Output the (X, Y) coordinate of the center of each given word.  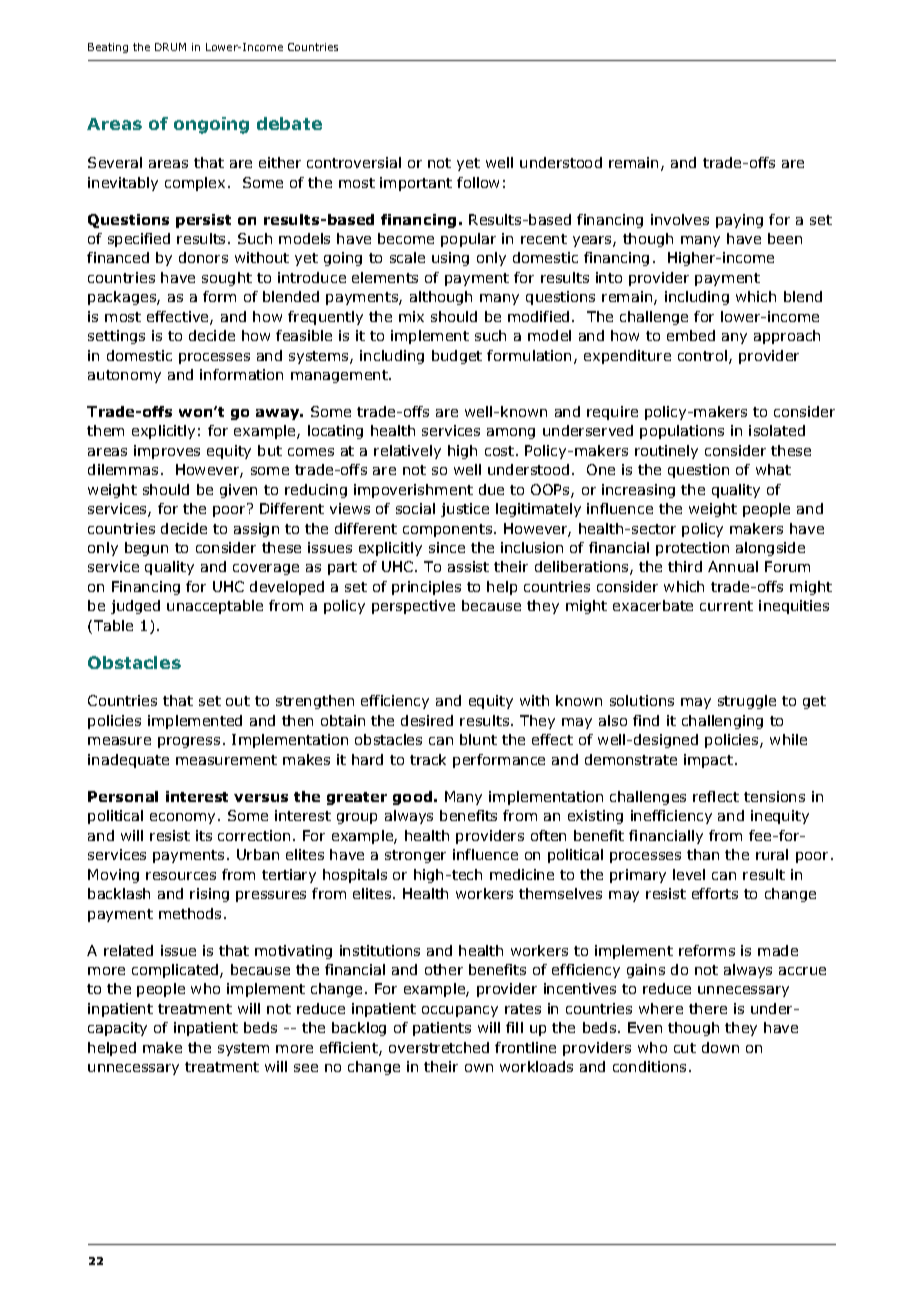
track (428, 759)
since (447, 547)
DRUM (170, 47)
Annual (733, 566)
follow (478, 182)
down (720, 1047)
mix (411, 316)
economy (182, 818)
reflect (716, 796)
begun (146, 549)
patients (442, 1029)
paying (739, 221)
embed (691, 335)
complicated (176, 971)
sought (227, 279)
